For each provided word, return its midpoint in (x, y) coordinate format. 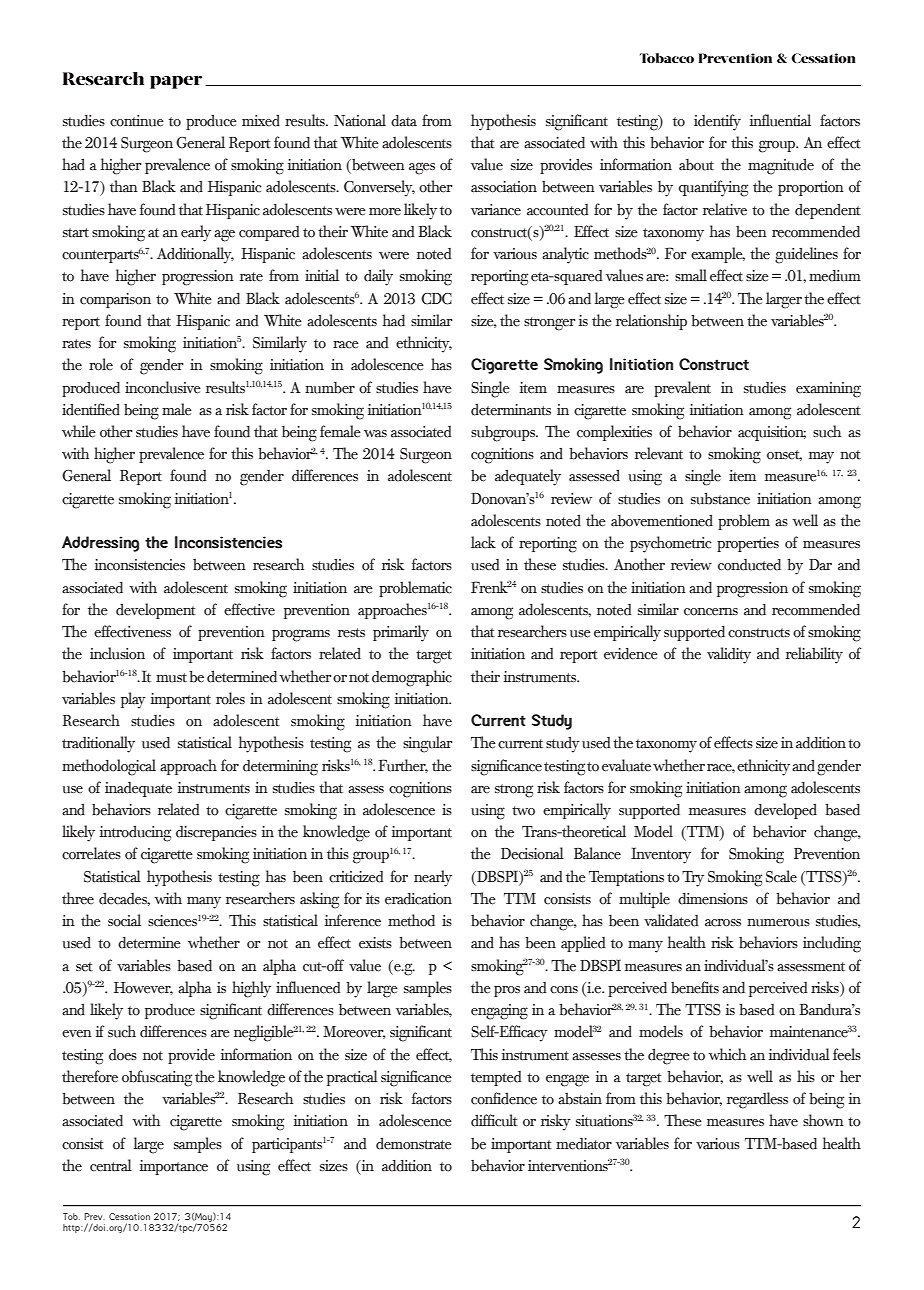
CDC (436, 299)
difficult (494, 1120)
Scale (781, 876)
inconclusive (163, 387)
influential (780, 120)
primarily (401, 633)
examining (828, 390)
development (156, 611)
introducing (135, 834)
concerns (711, 612)
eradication (418, 899)
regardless (757, 1100)
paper (176, 82)
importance (174, 1167)
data (404, 121)
